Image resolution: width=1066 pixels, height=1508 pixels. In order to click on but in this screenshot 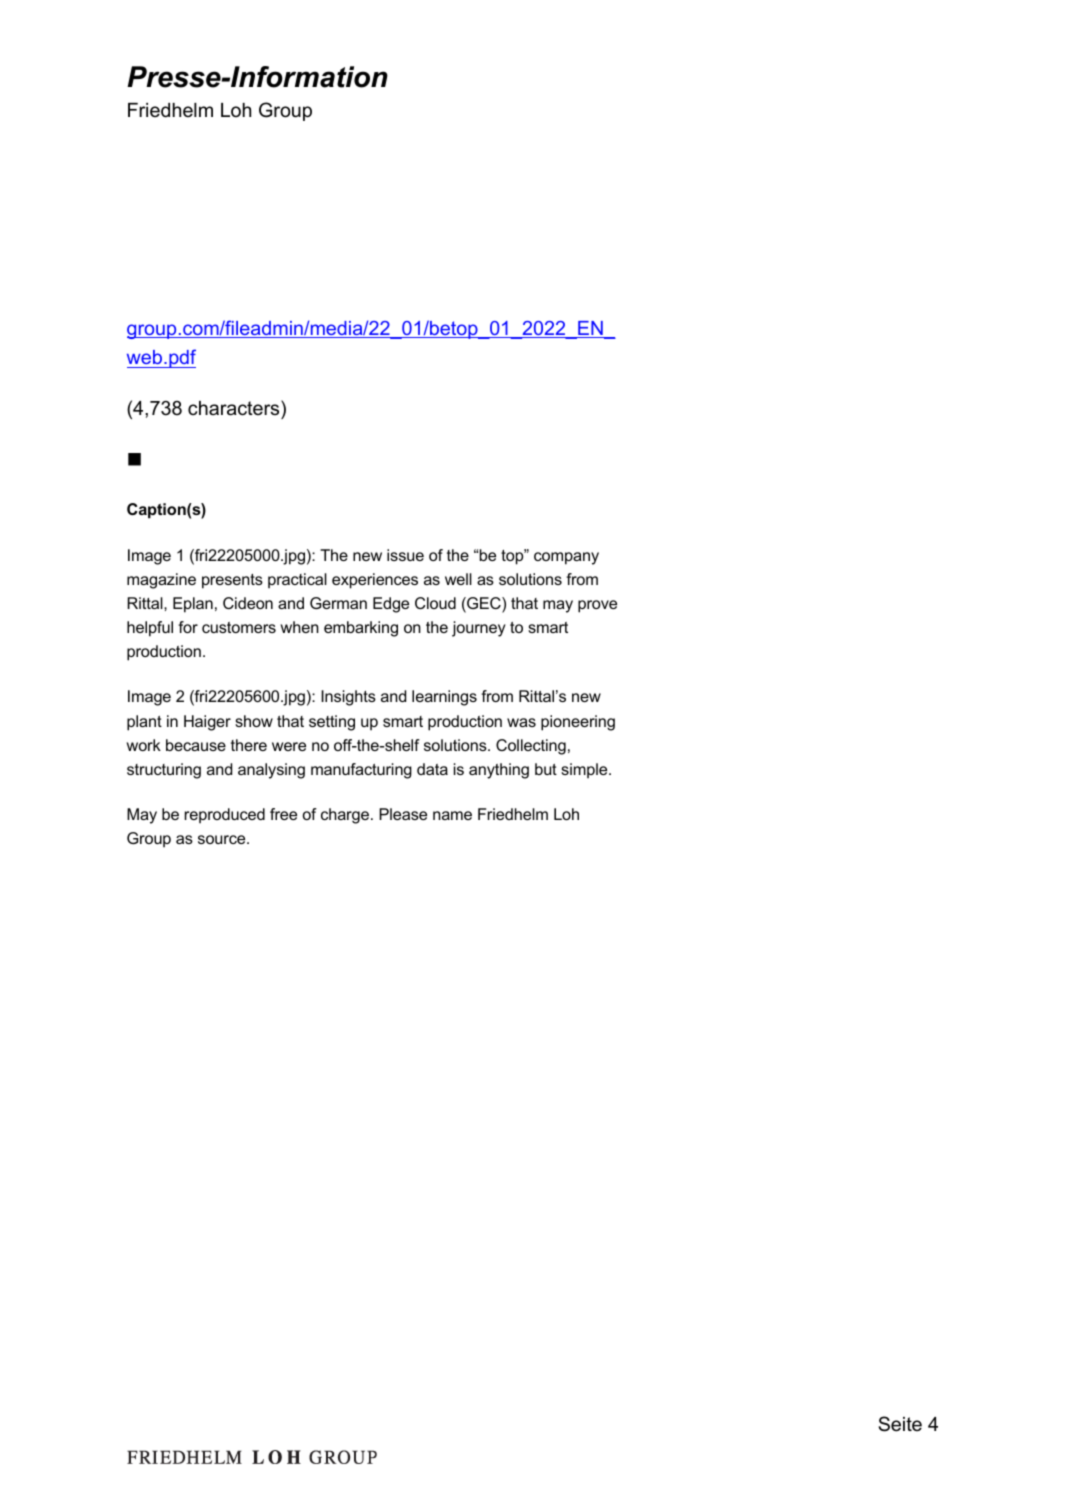, I will do `click(546, 769)`.
